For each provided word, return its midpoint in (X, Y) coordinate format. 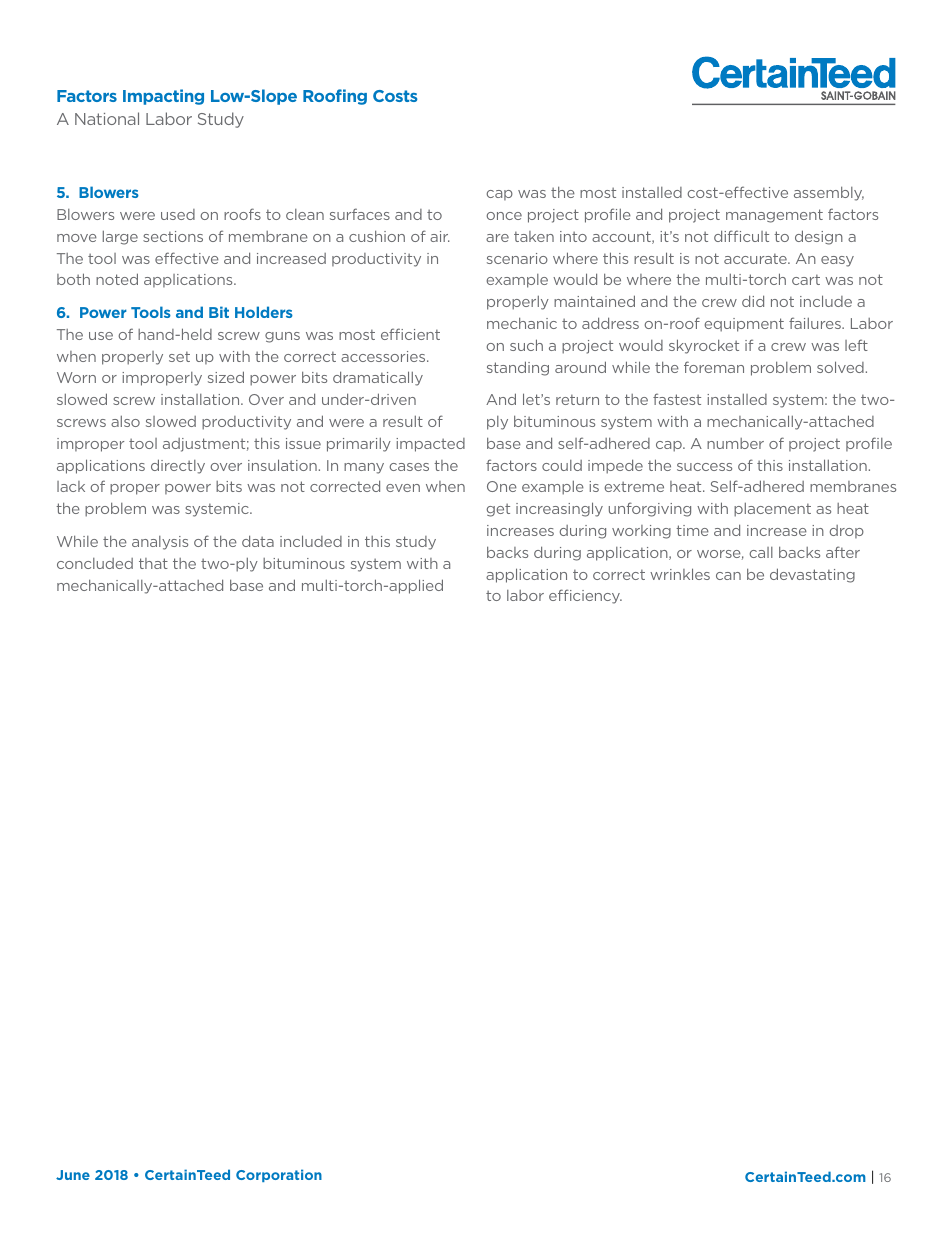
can (728, 576)
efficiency (585, 596)
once (504, 216)
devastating (812, 575)
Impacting (163, 97)
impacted (430, 445)
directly (178, 466)
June (73, 1175)
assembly (829, 193)
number (735, 443)
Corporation (279, 1175)
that (153, 563)
